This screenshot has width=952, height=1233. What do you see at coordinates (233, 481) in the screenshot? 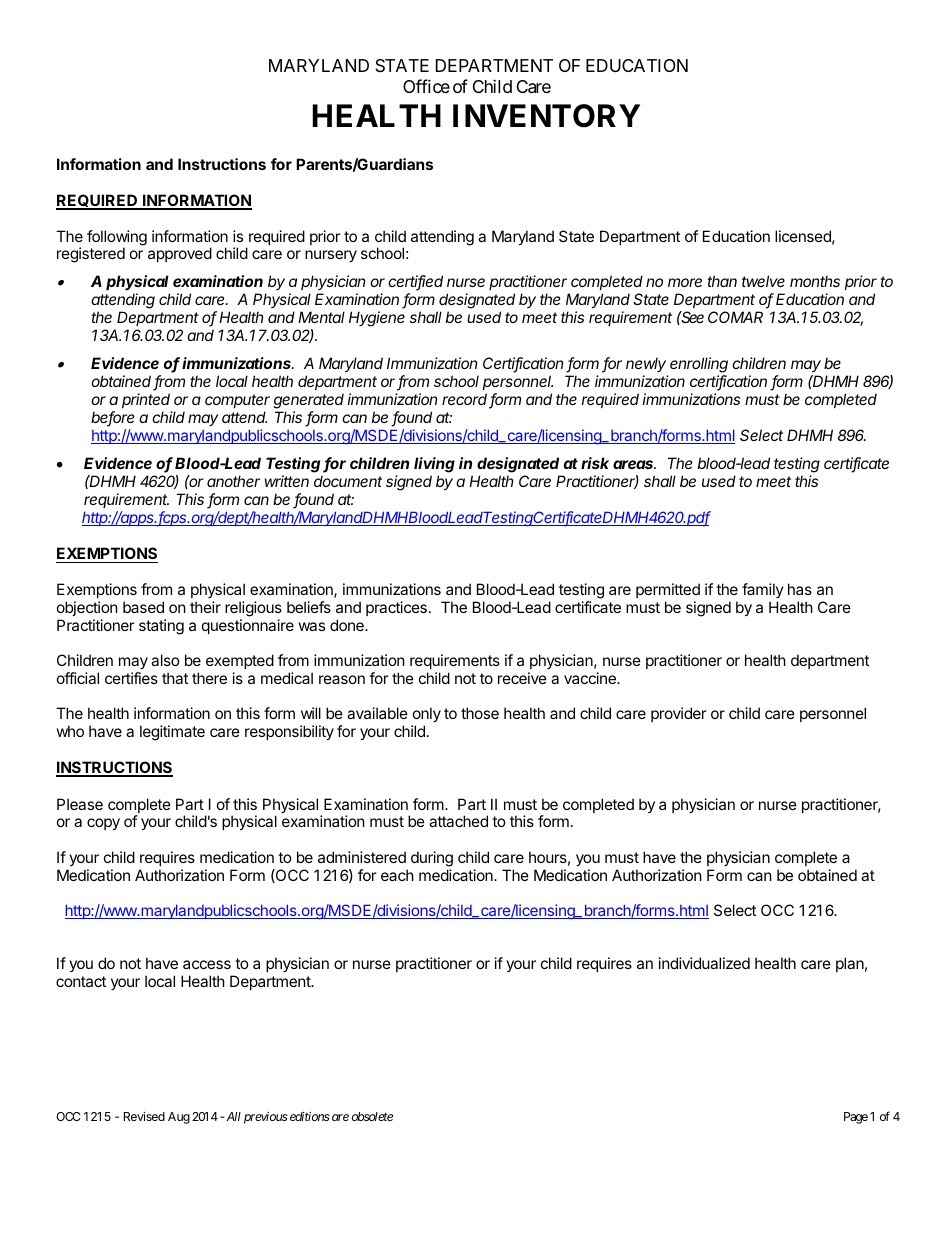
I see `another` at bounding box center [233, 481].
